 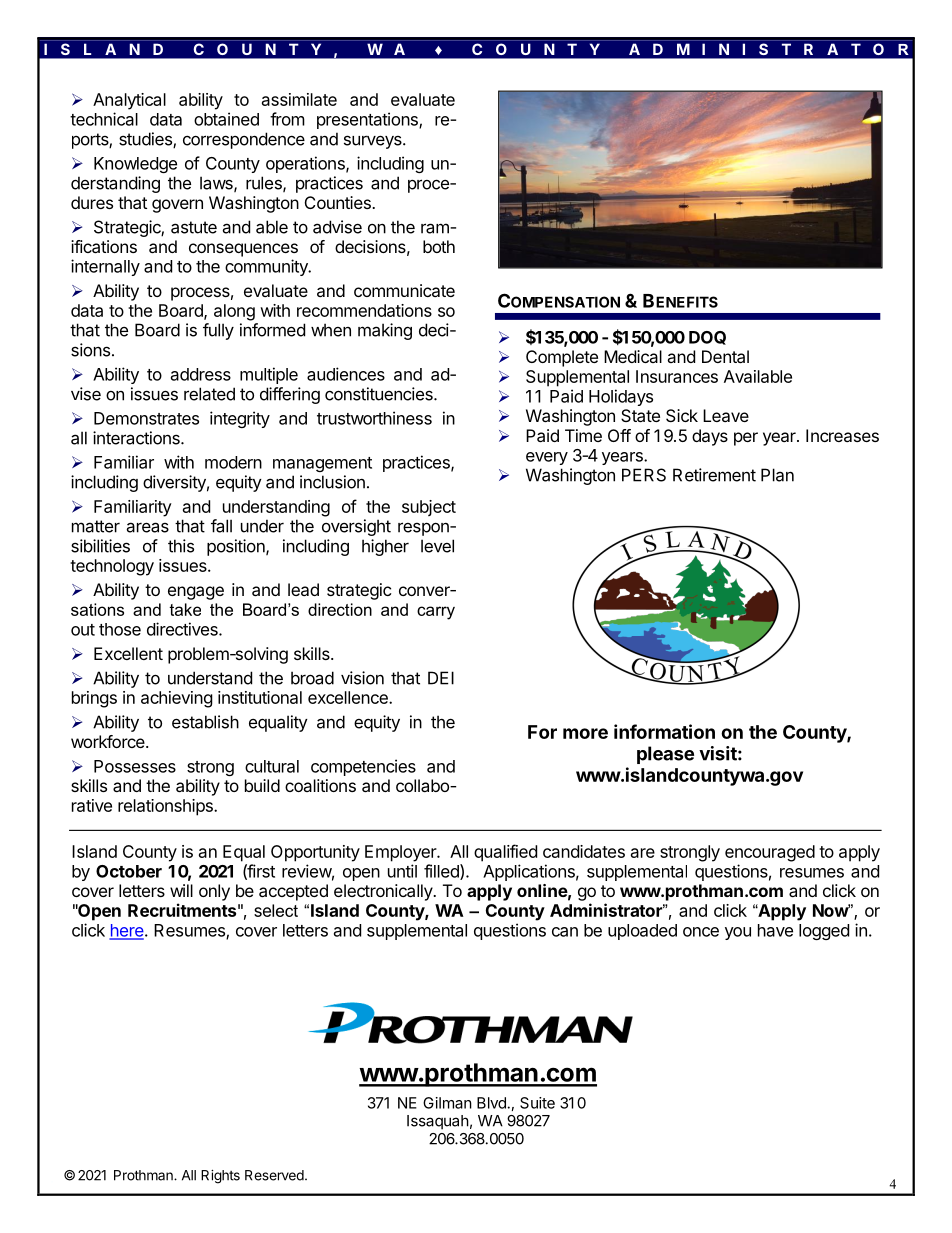 What do you see at coordinates (537, 1103) in the screenshot?
I see `Suite` at bounding box center [537, 1103].
